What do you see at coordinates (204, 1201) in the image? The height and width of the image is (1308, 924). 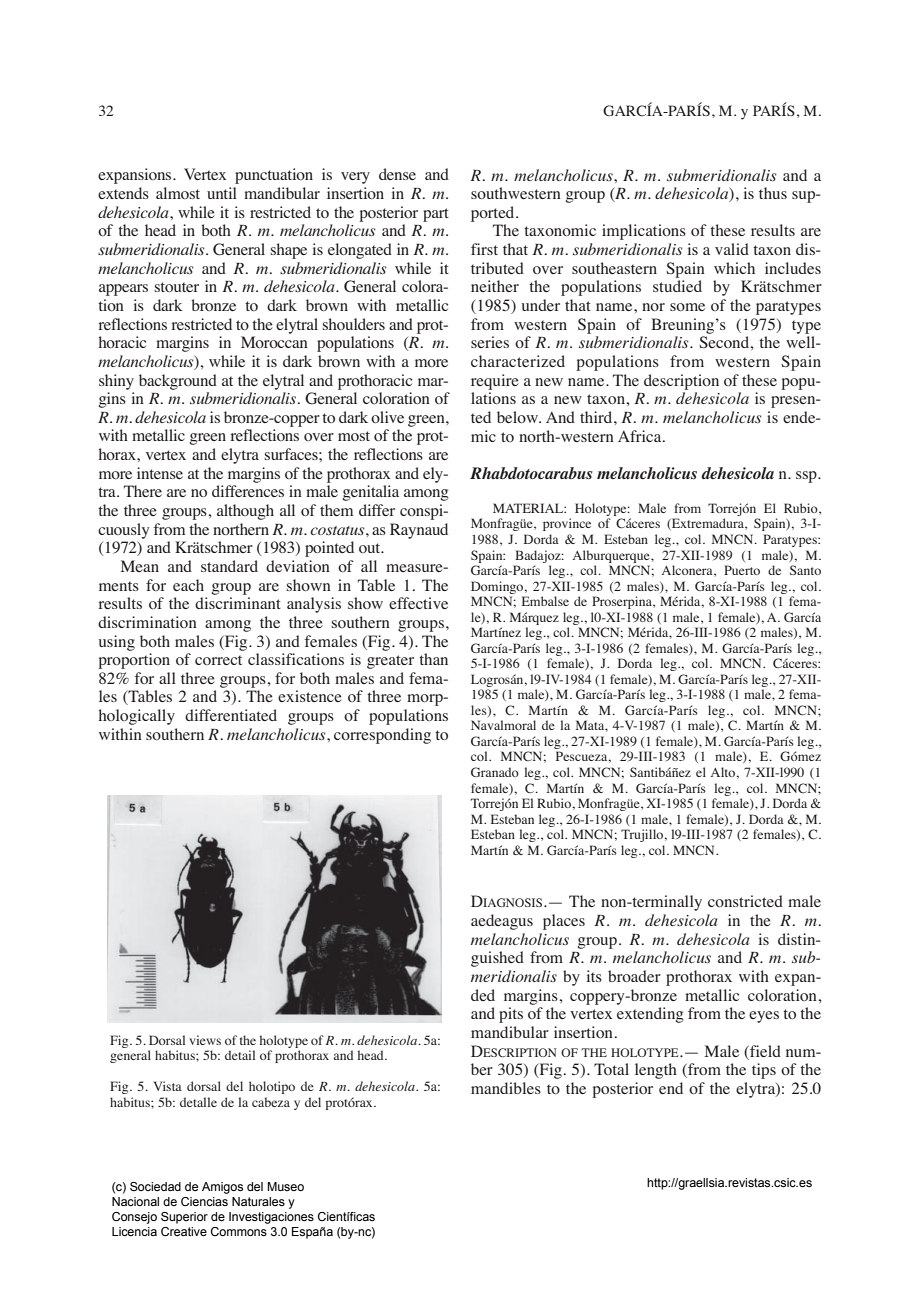 I see `Ciencias` at bounding box center [204, 1201].
